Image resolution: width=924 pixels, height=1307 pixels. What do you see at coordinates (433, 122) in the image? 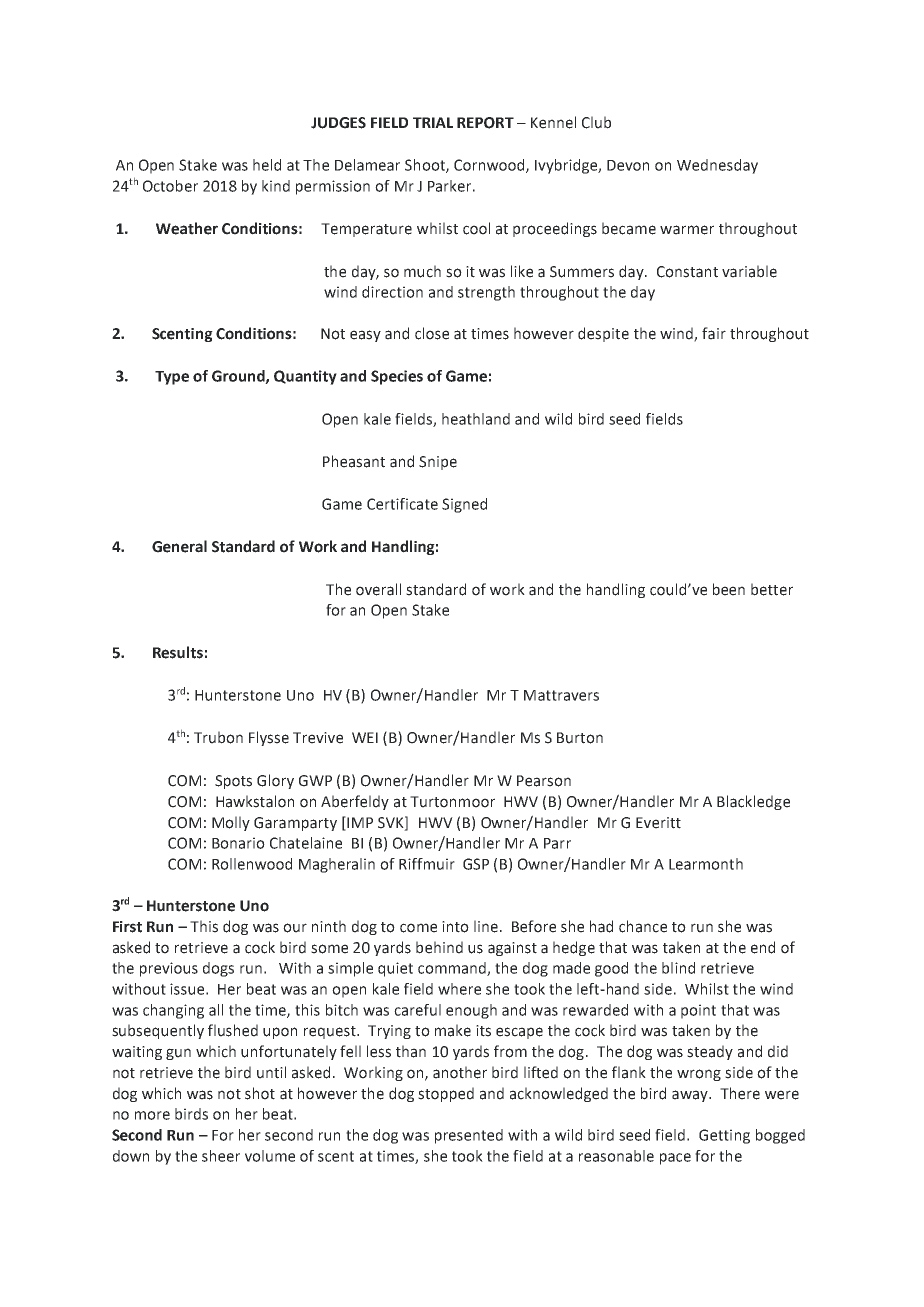
I see `TRIAL` at bounding box center [433, 122].
